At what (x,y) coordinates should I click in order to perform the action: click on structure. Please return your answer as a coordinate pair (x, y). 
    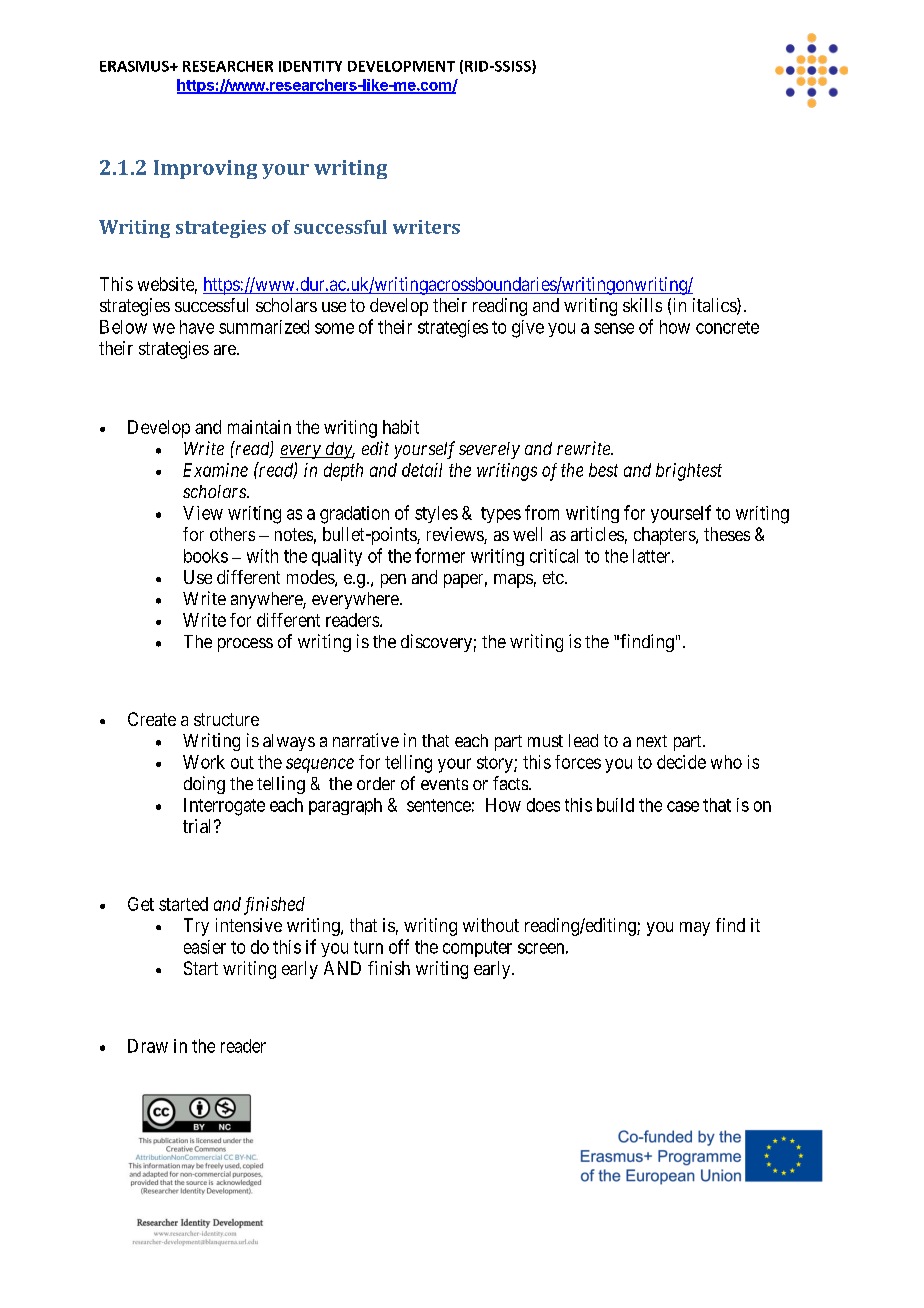
    Looking at the image, I should click on (226, 719).
